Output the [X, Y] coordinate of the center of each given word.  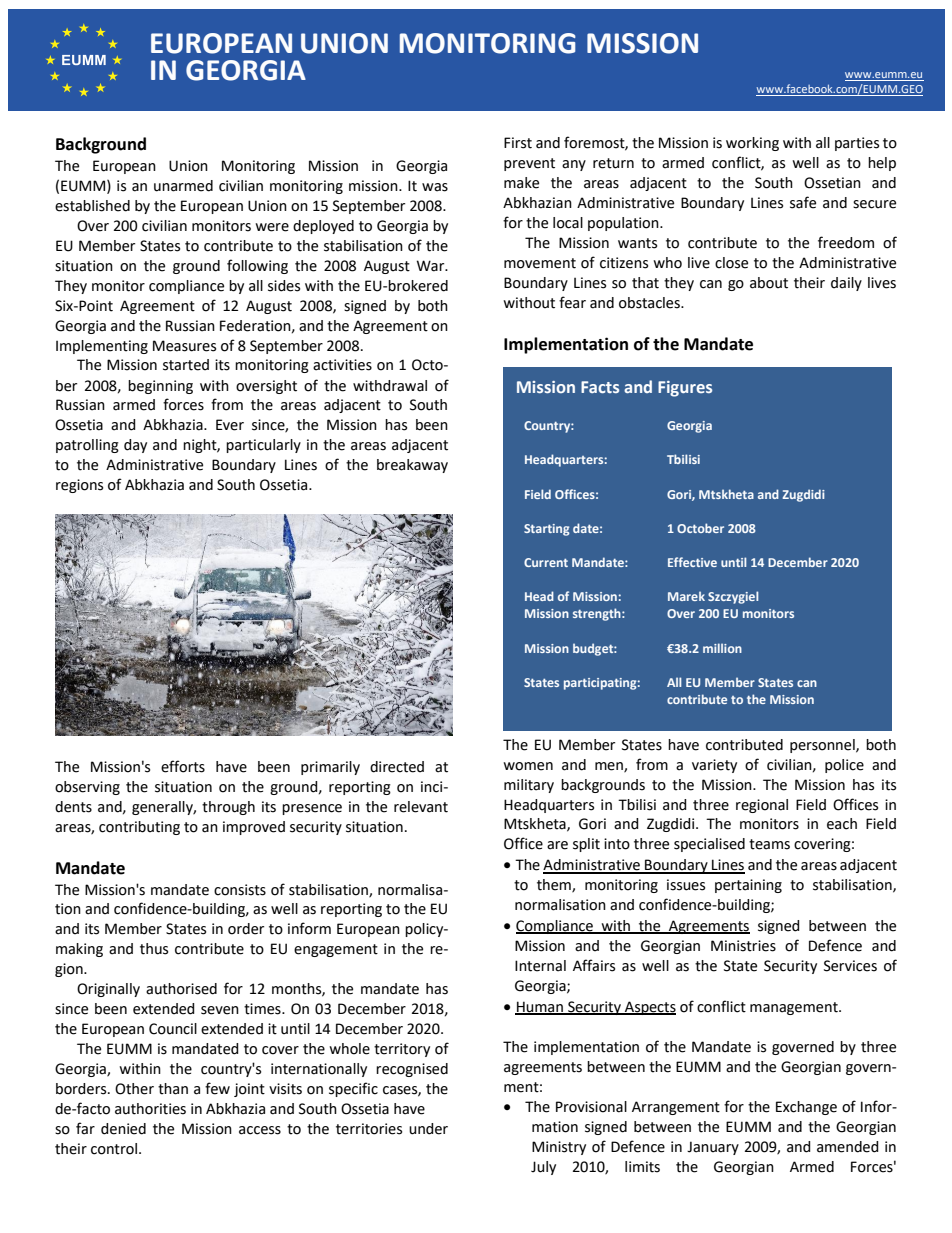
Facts [600, 387]
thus [154, 949]
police [844, 766]
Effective [692, 562]
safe [803, 202]
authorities [150, 1109]
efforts [183, 766]
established [92, 206]
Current [546, 562]
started [186, 365]
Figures [685, 389]
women [528, 766]
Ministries [743, 946]
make [521, 183]
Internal [540, 966]
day [135, 446]
